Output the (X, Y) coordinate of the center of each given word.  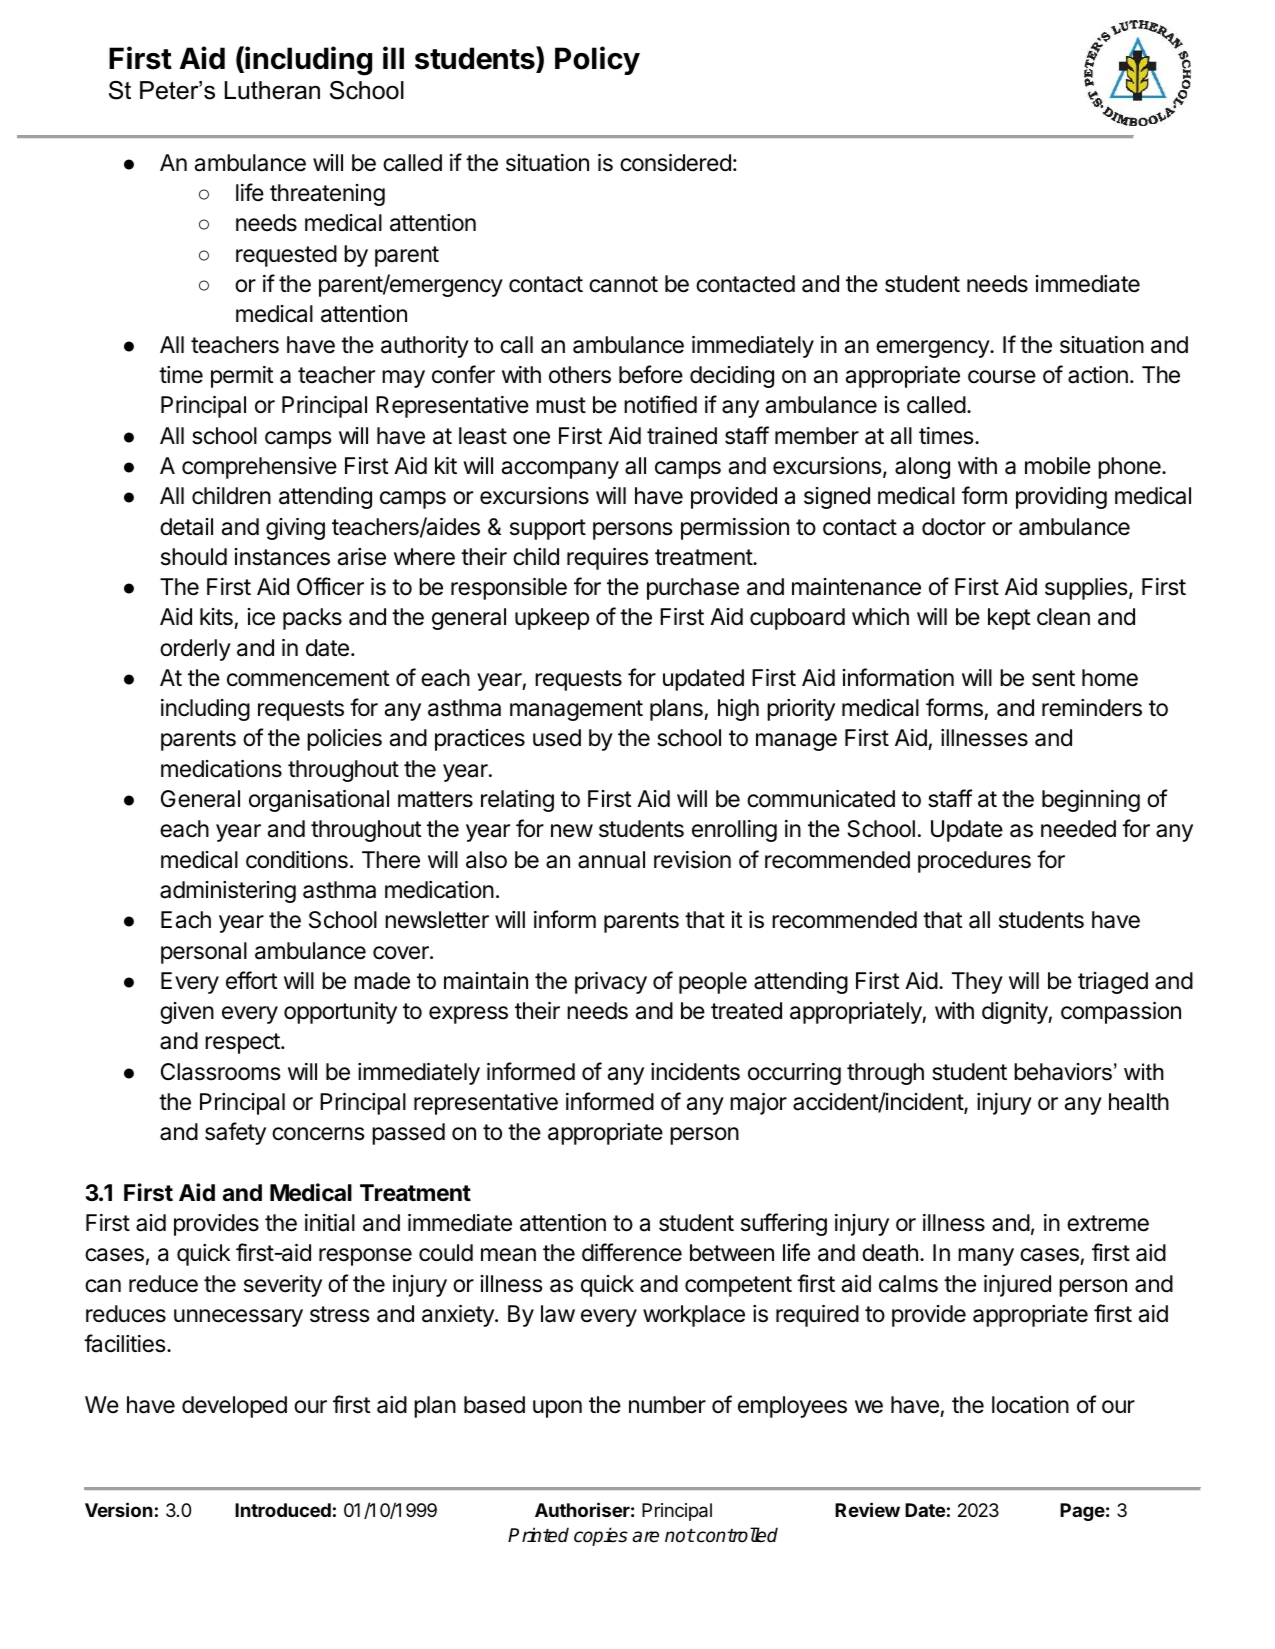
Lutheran (272, 90)
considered (675, 163)
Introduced (283, 1510)
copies (601, 1536)
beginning (1091, 801)
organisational (319, 801)
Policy (597, 60)
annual (611, 860)
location (1030, 1405)
